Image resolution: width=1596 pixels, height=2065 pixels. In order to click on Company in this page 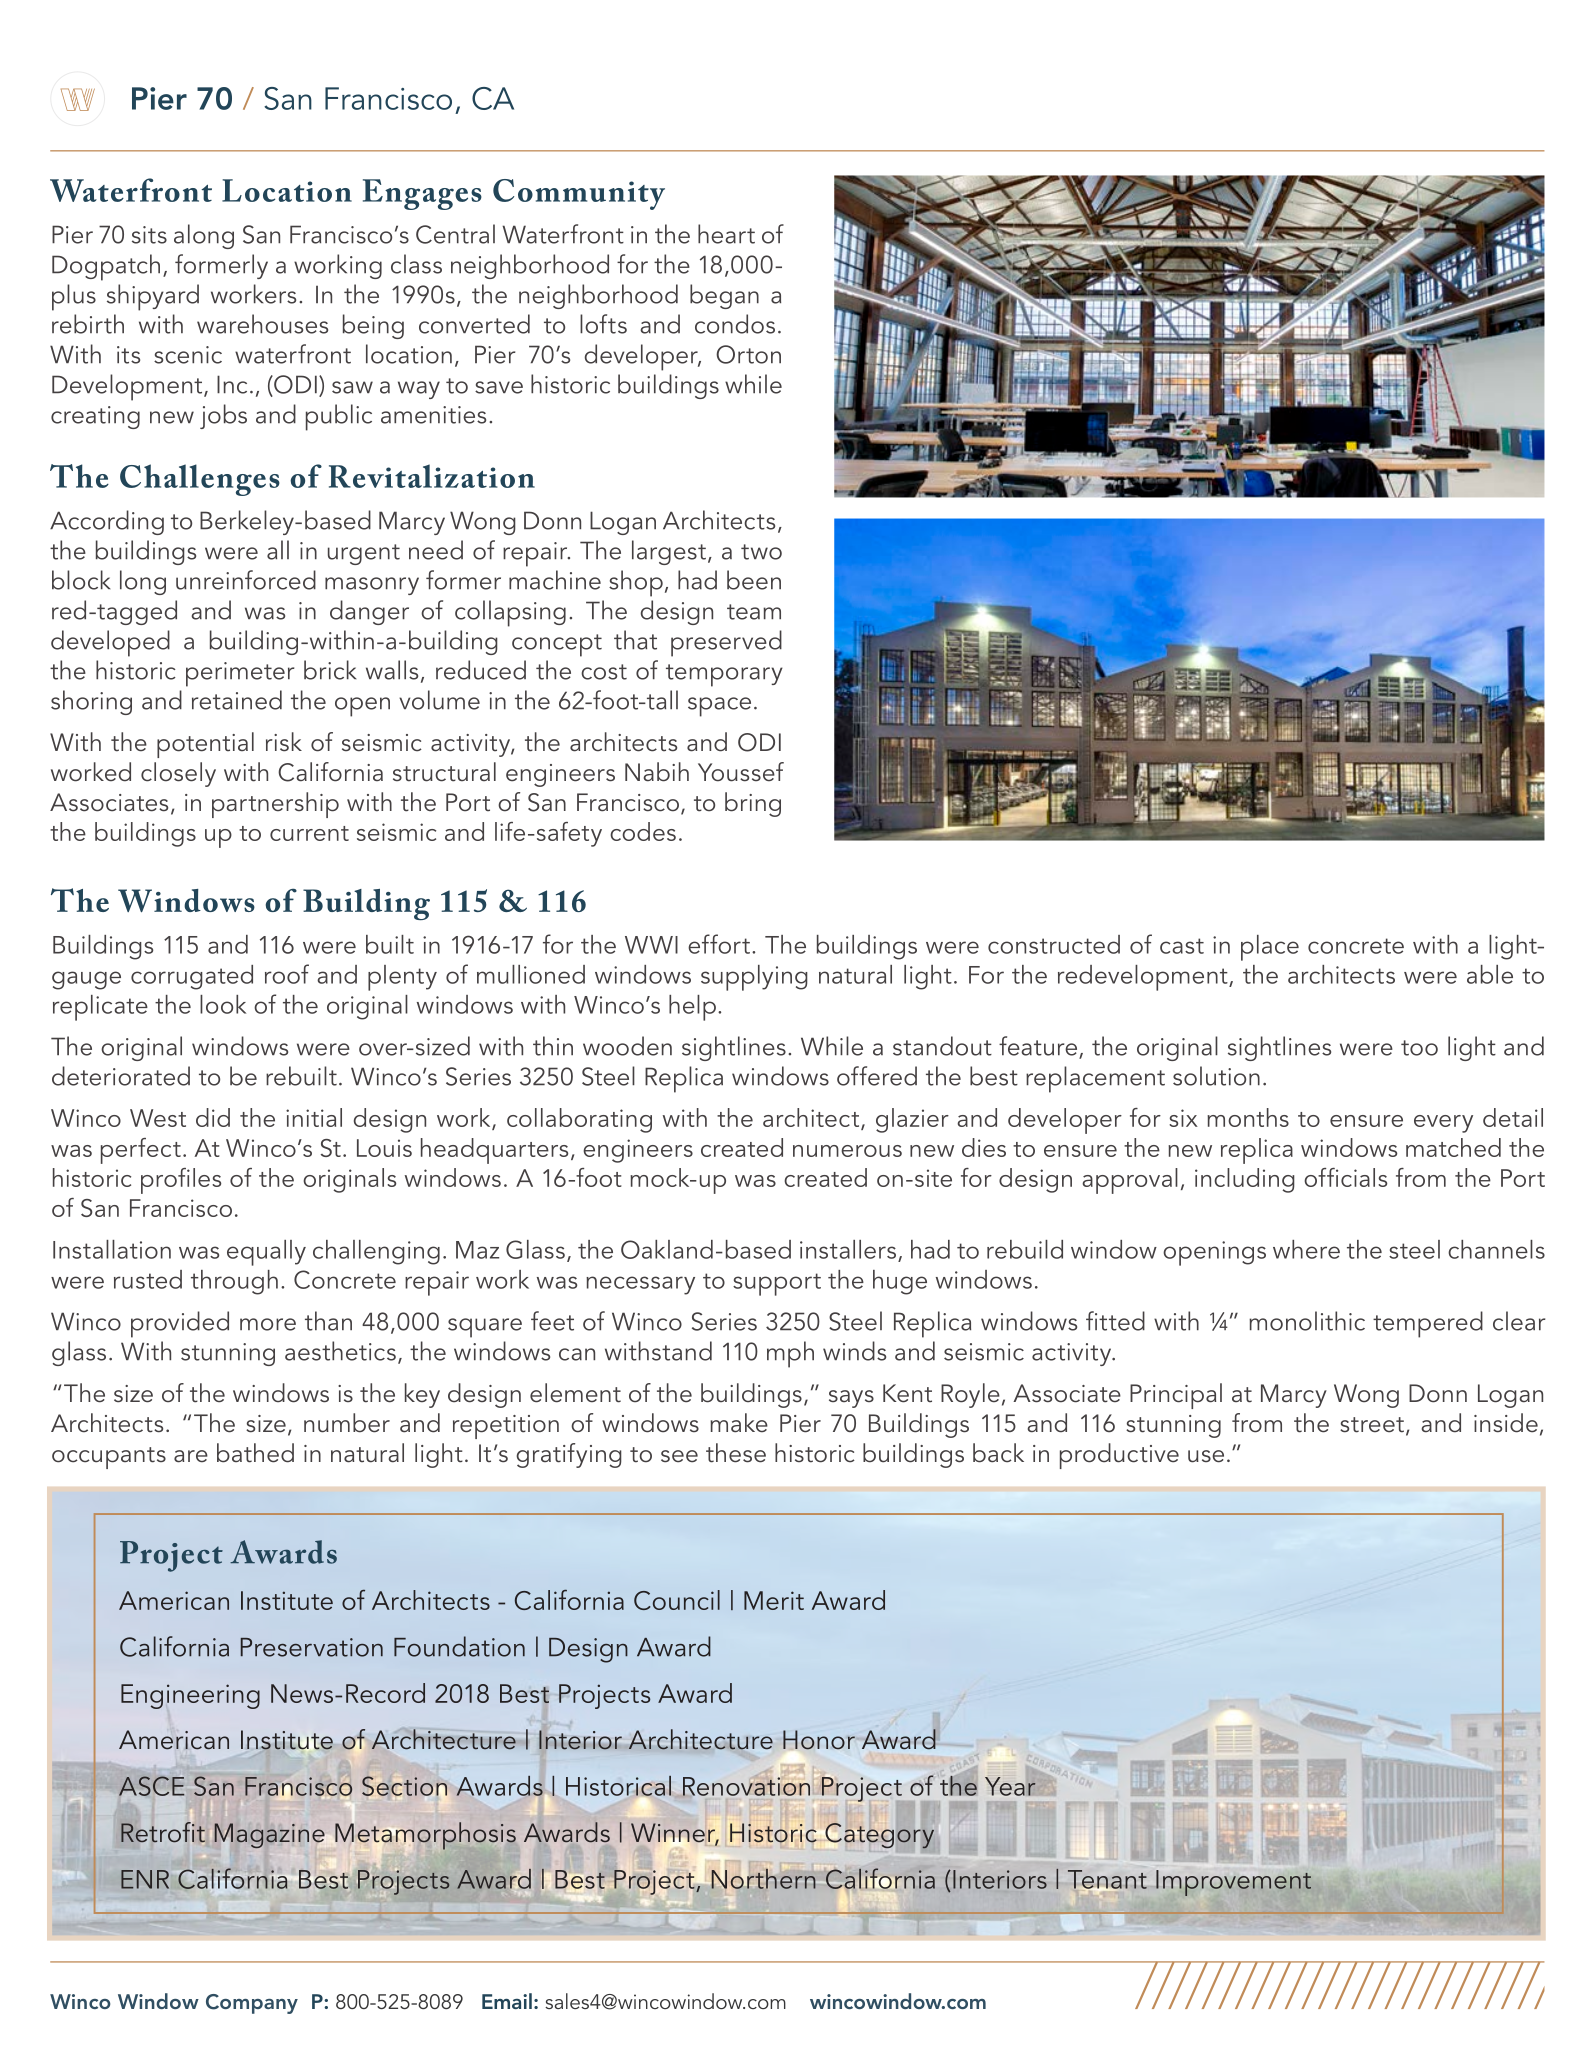, I will do `click(252, 2004)`.
